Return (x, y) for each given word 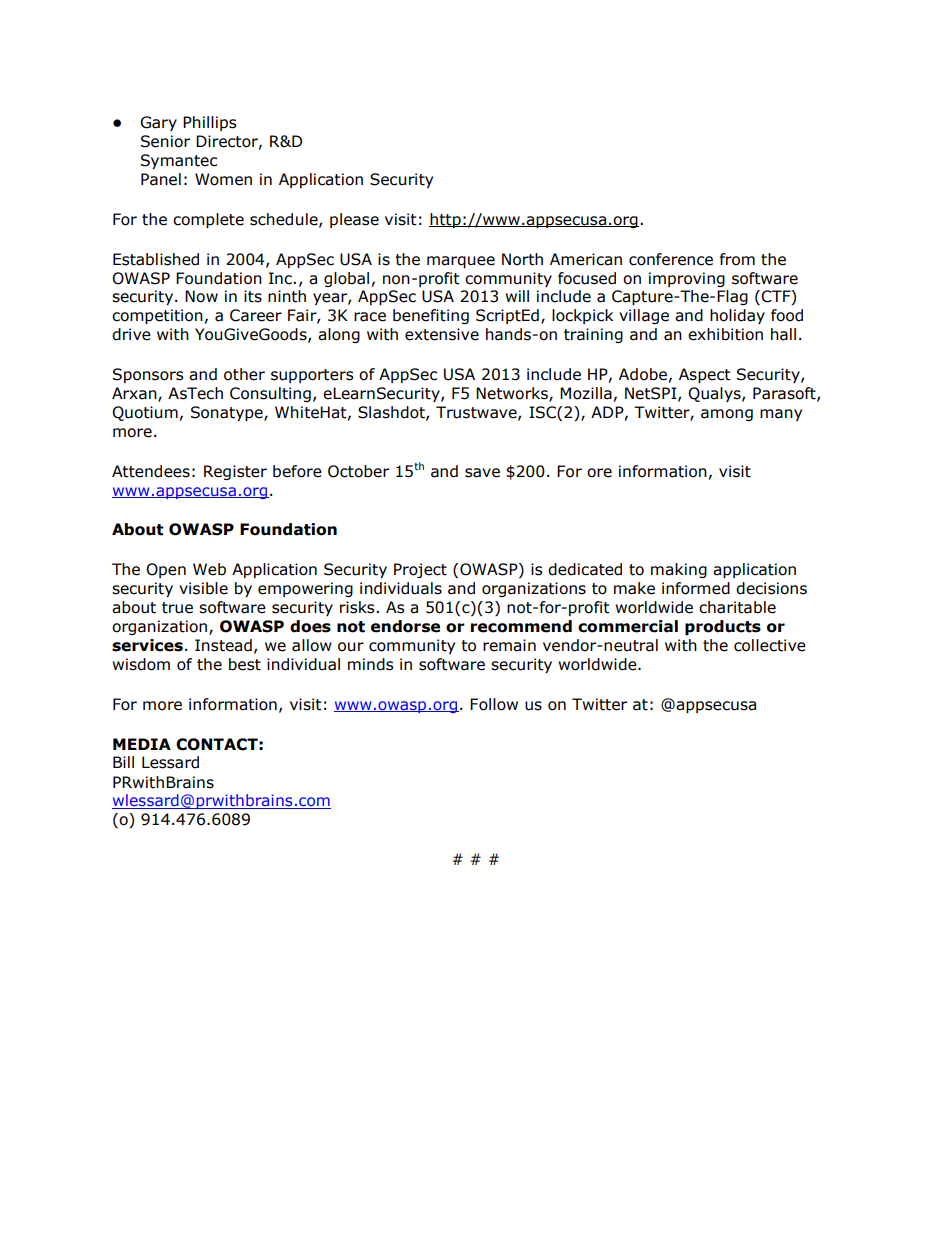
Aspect (705, 375)
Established (156, 259)
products (723, 627)
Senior (165, 141)
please (354, 220)
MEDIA (142, 744)
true (177, 608)
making (679, 570)
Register (235, 472)
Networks (513, 394)
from (737, 259)
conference (671, 259)
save (482, 473)
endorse (405, 626)
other (244, 374)
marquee (461, 262)
